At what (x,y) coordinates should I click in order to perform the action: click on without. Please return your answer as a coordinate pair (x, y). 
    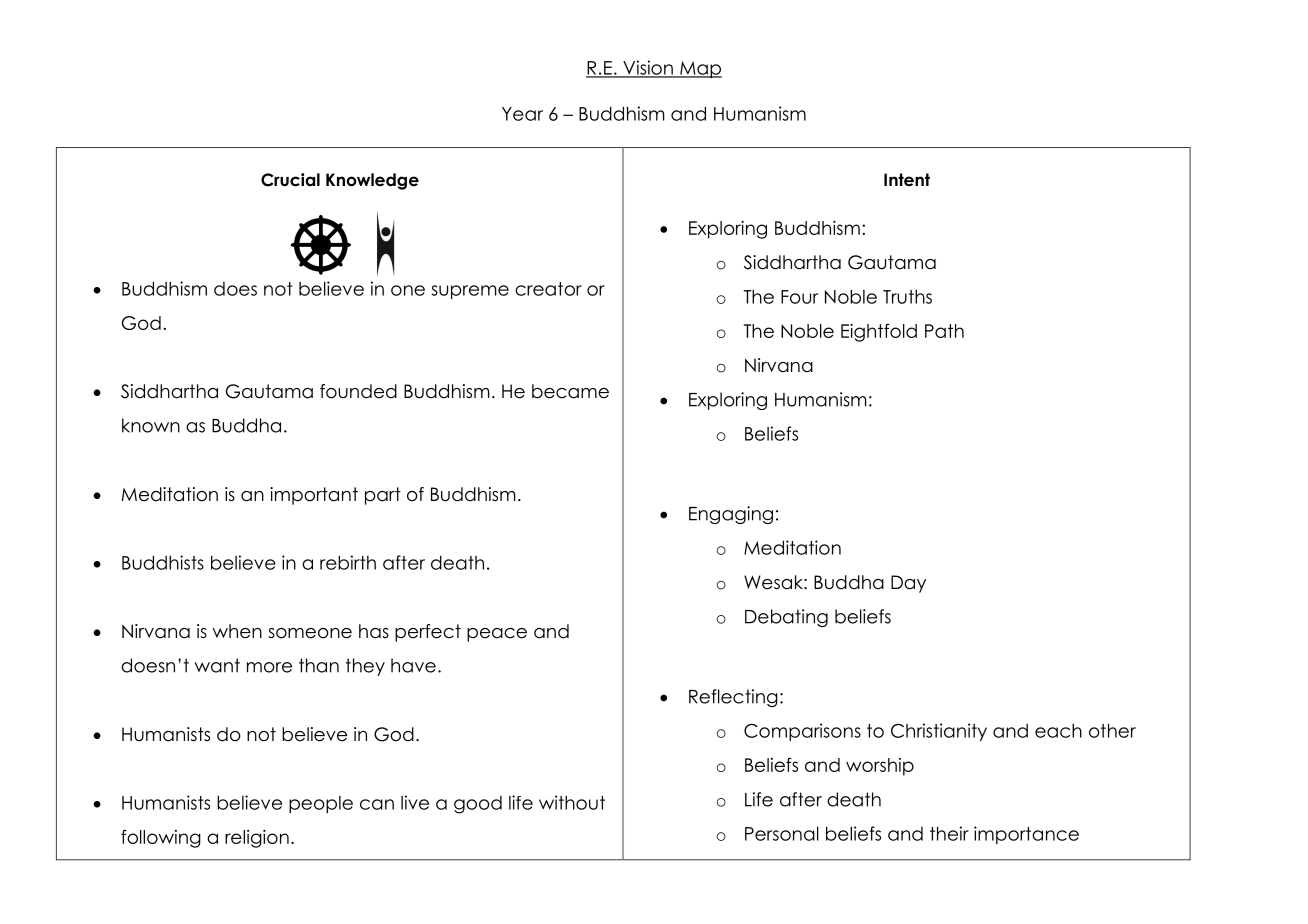
    Looking at the image, I should click on (572, 802).
